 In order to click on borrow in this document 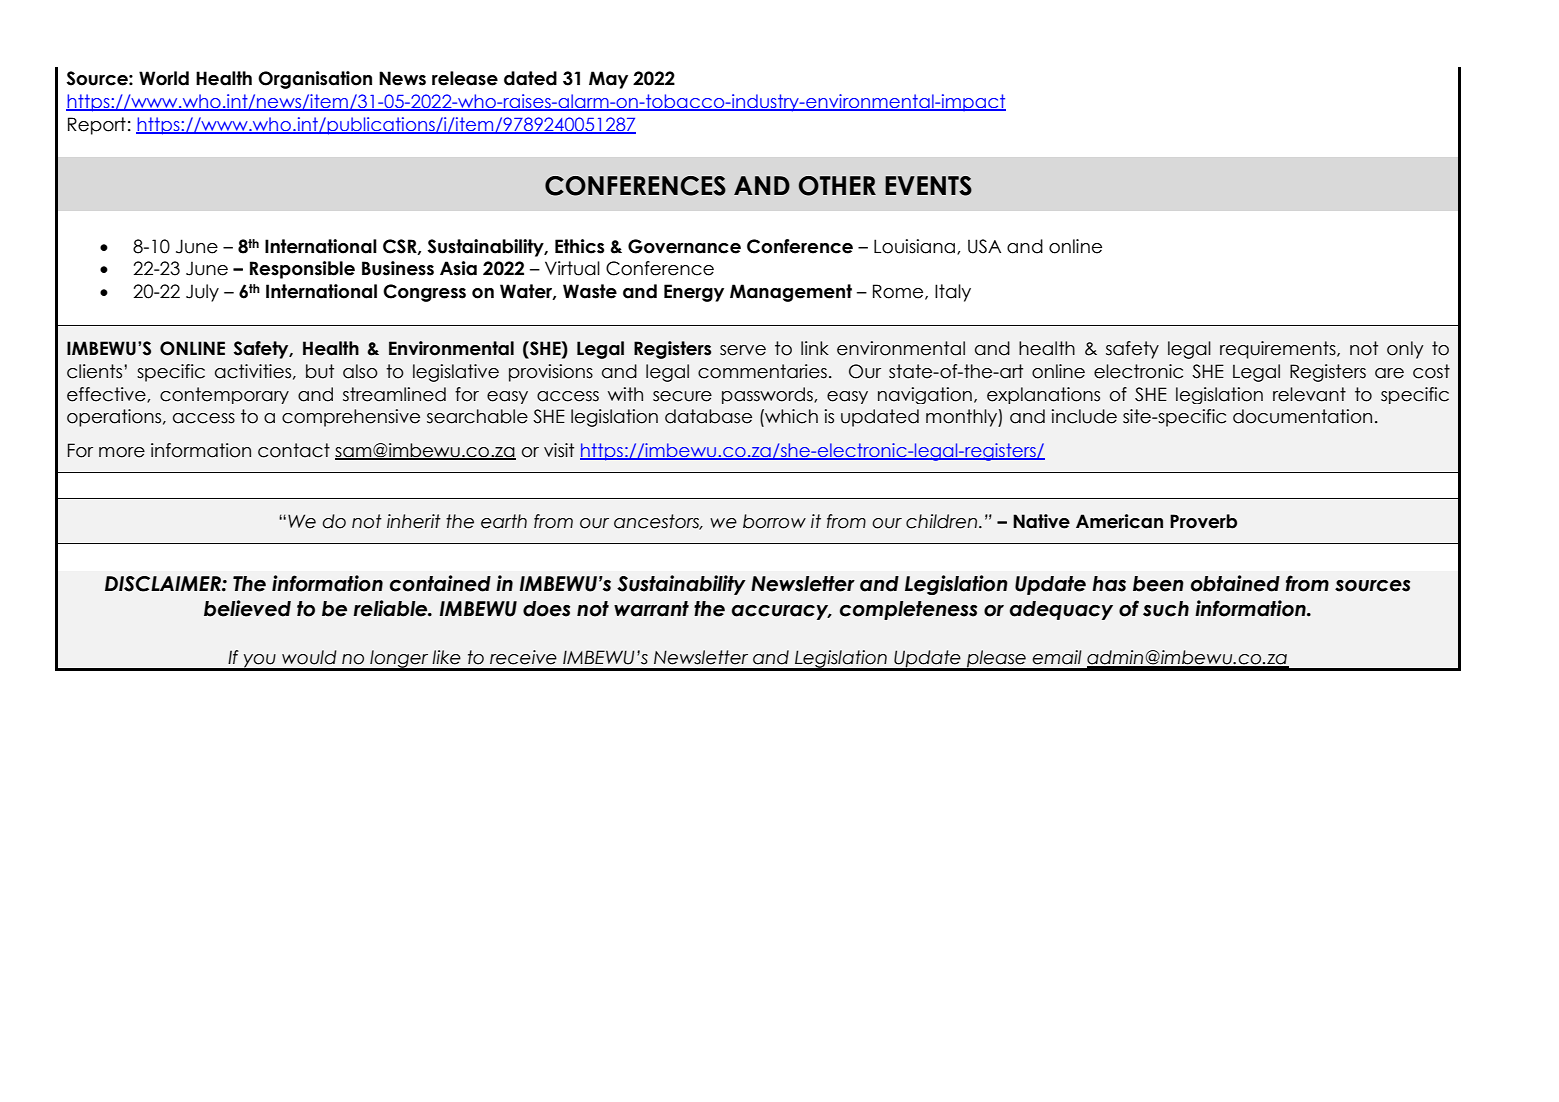, I will do `click(774, 521)`.
